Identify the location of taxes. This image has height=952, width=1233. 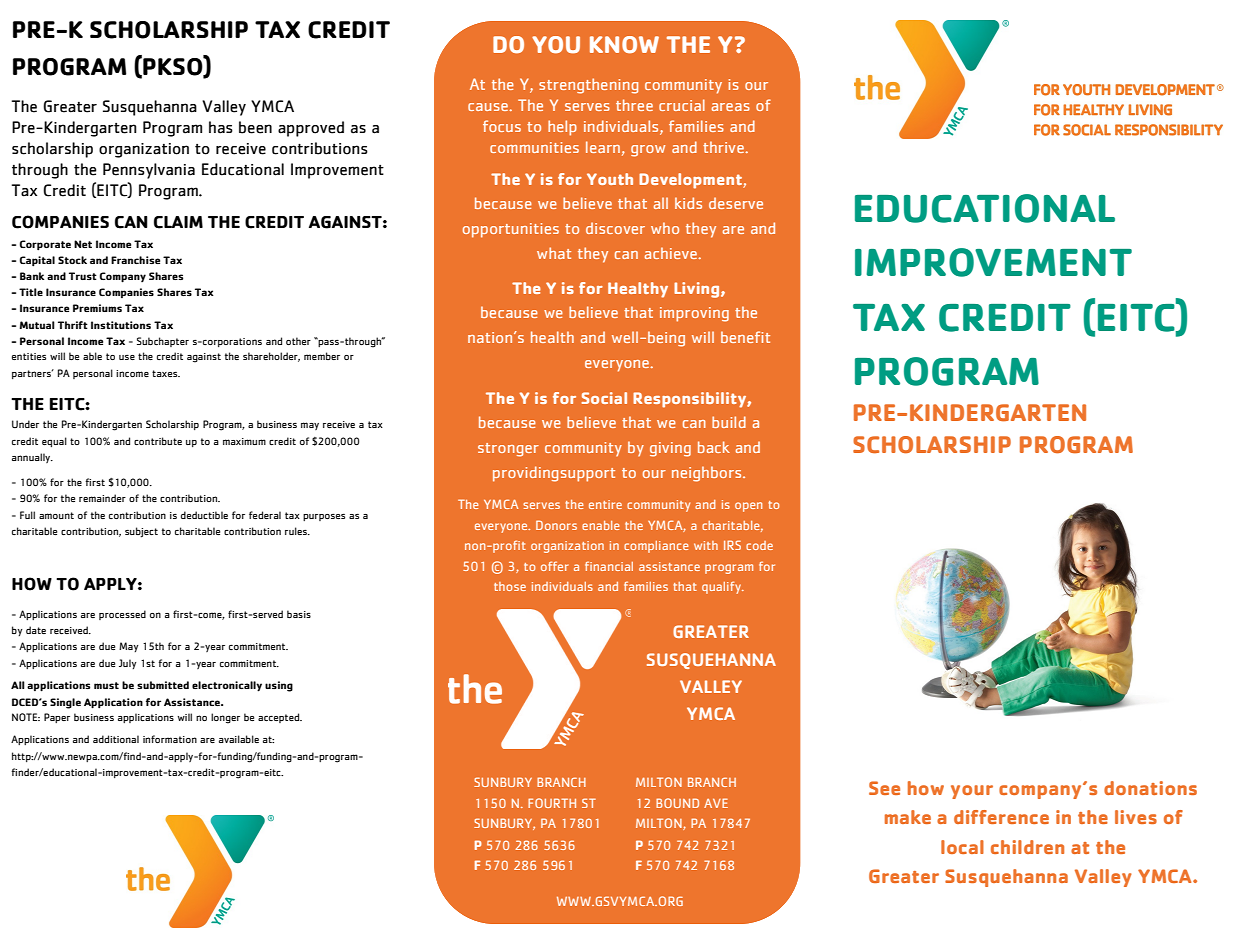
(166, 373).
